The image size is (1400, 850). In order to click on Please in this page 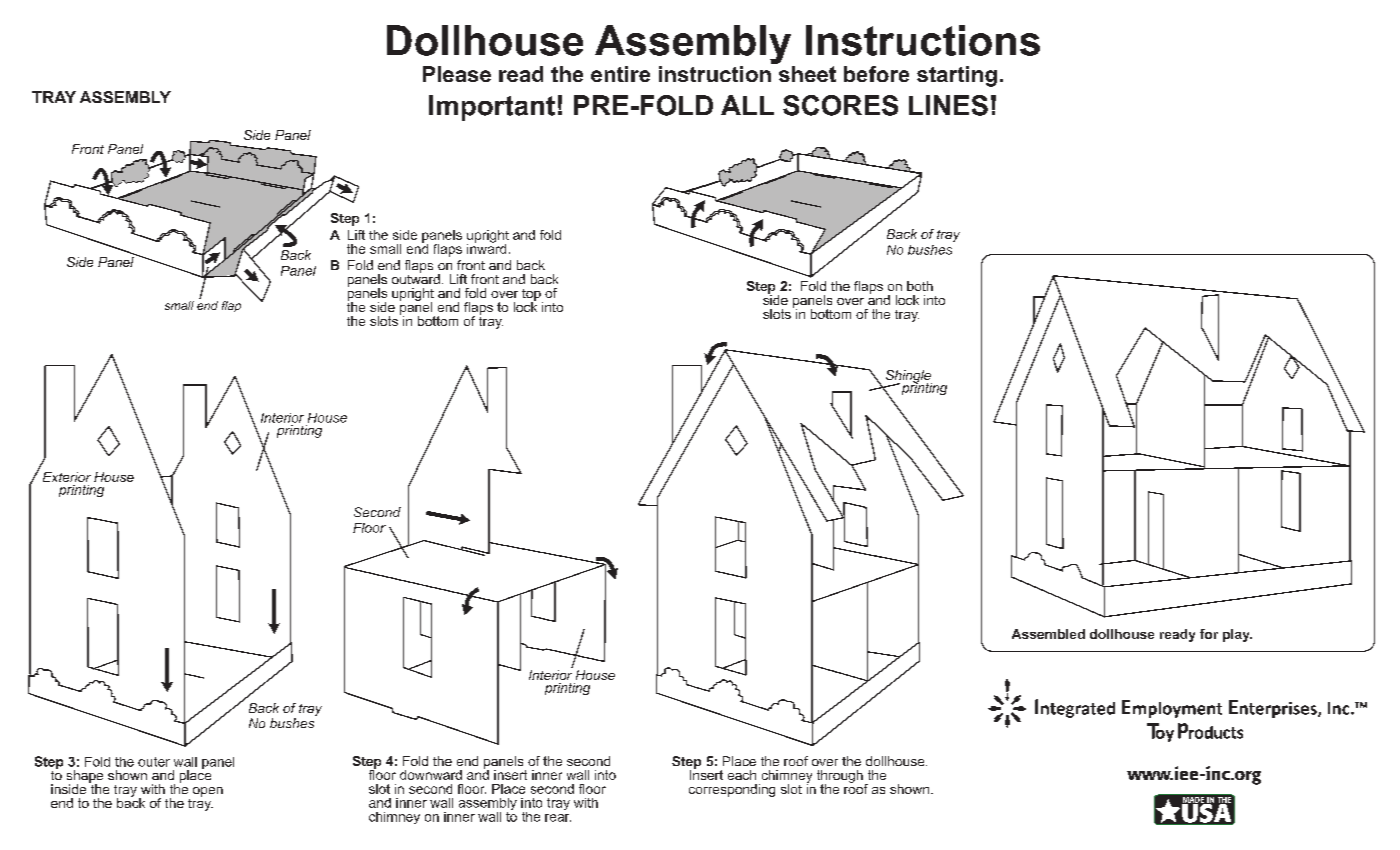, I will do `click(457, 74)`.
